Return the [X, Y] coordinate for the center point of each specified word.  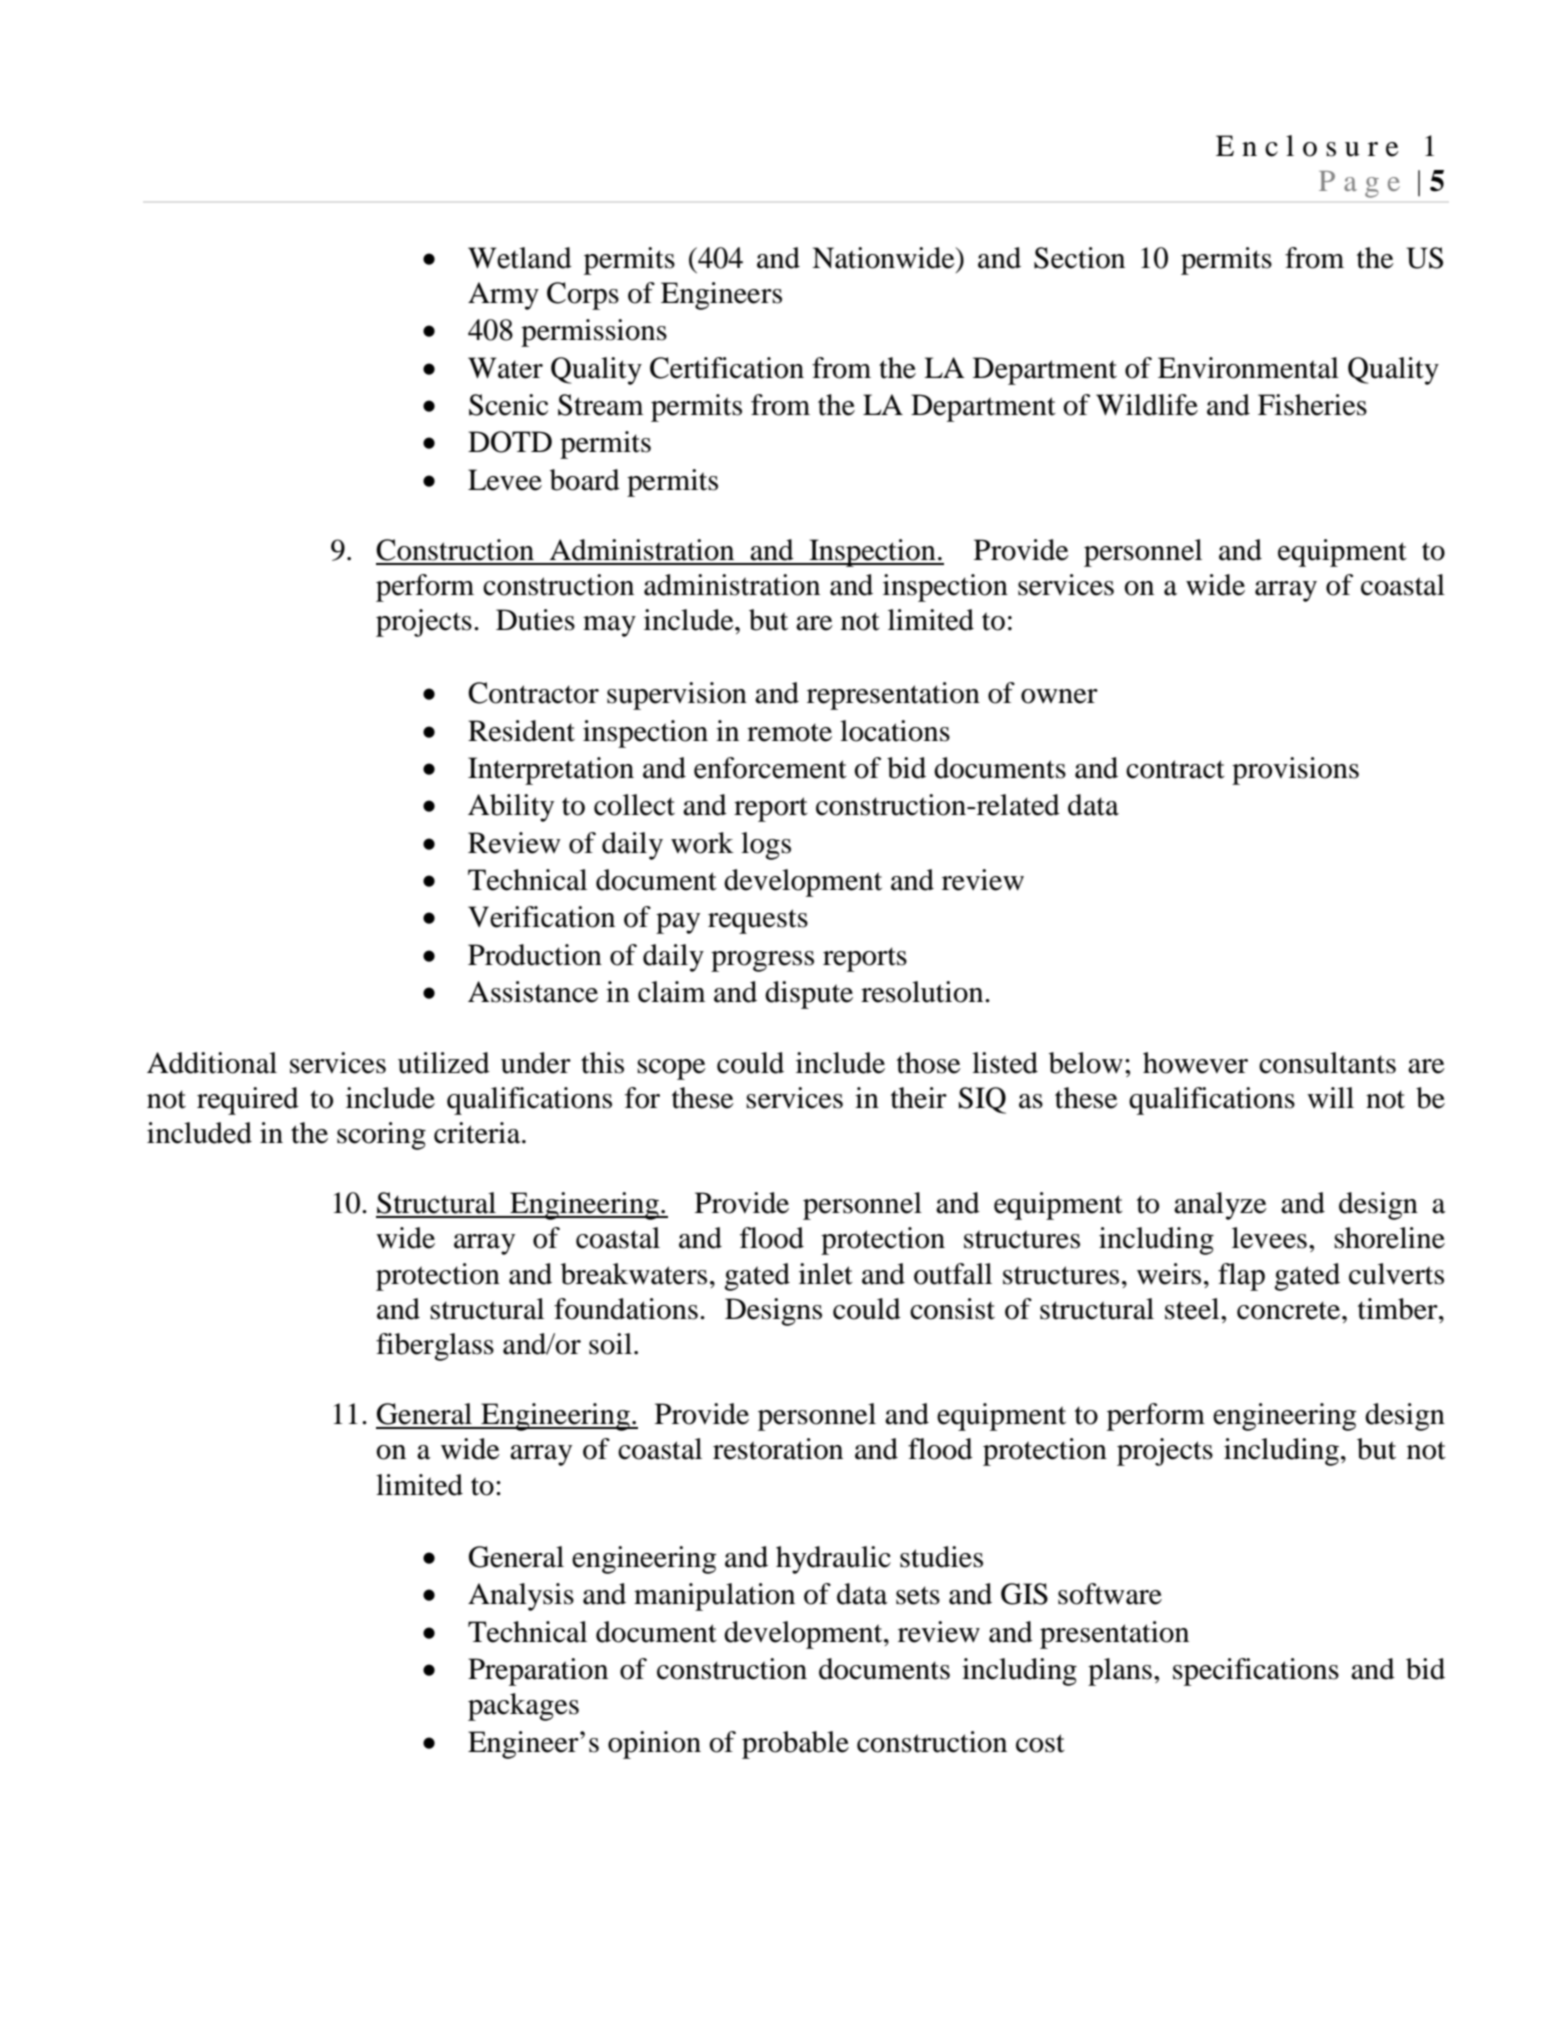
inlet [826, 1274]
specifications [1256, 1672]
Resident [521, 731]
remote [789, 732]
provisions [1295, 771]
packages [523, 1707]
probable [795, 1745]
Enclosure [1307, 146]
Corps [583, 296]
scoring [381, 1136]
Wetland [520, 258]
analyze [1220, 1206]
